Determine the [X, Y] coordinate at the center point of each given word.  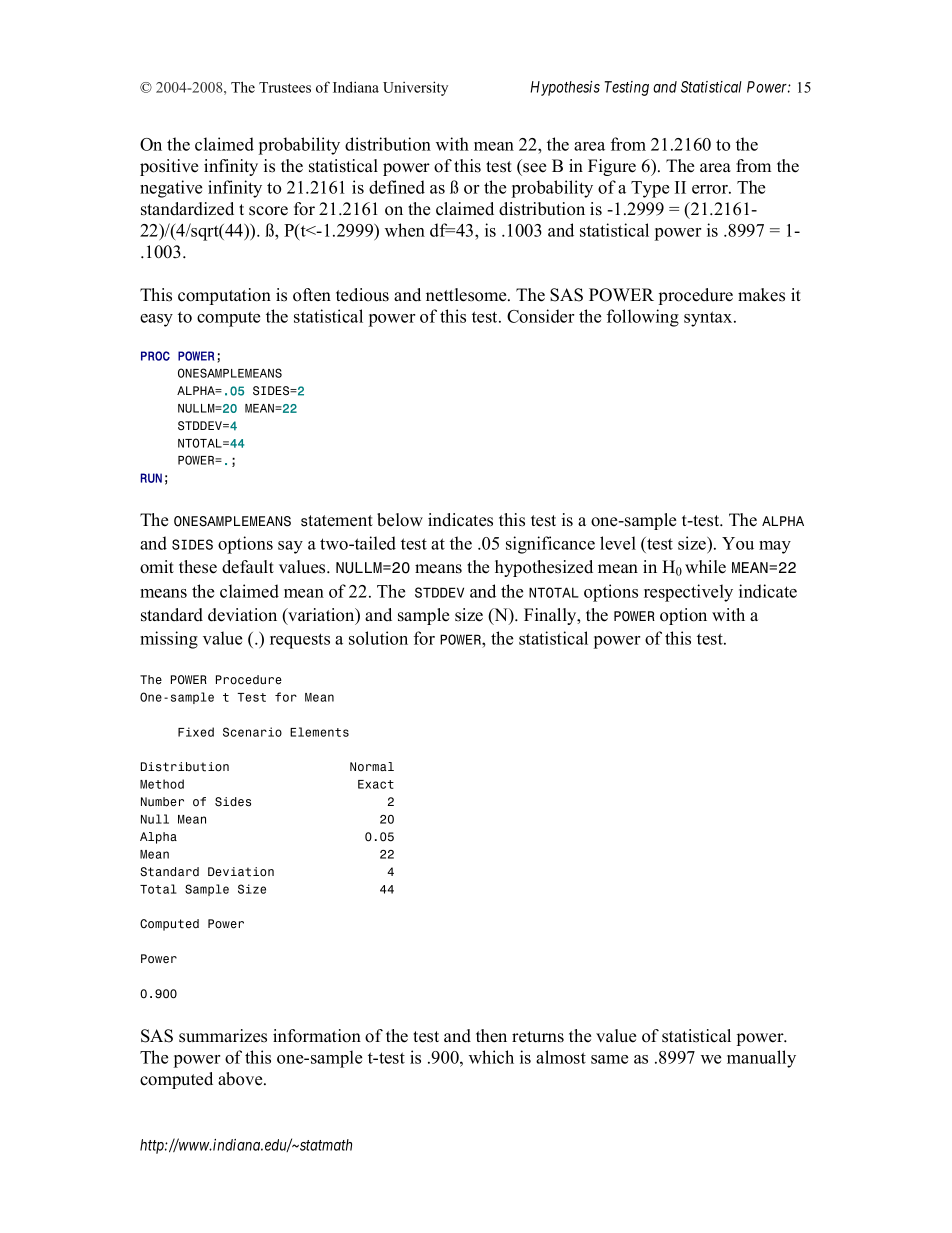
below [400, 520]
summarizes [223, 1036]
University [415, 88]
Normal [372, 767]
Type [650, 189]
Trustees [285, 87]
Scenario [252, 732]
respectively [688, 593]
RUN [151, 478]
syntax [709, 319]
